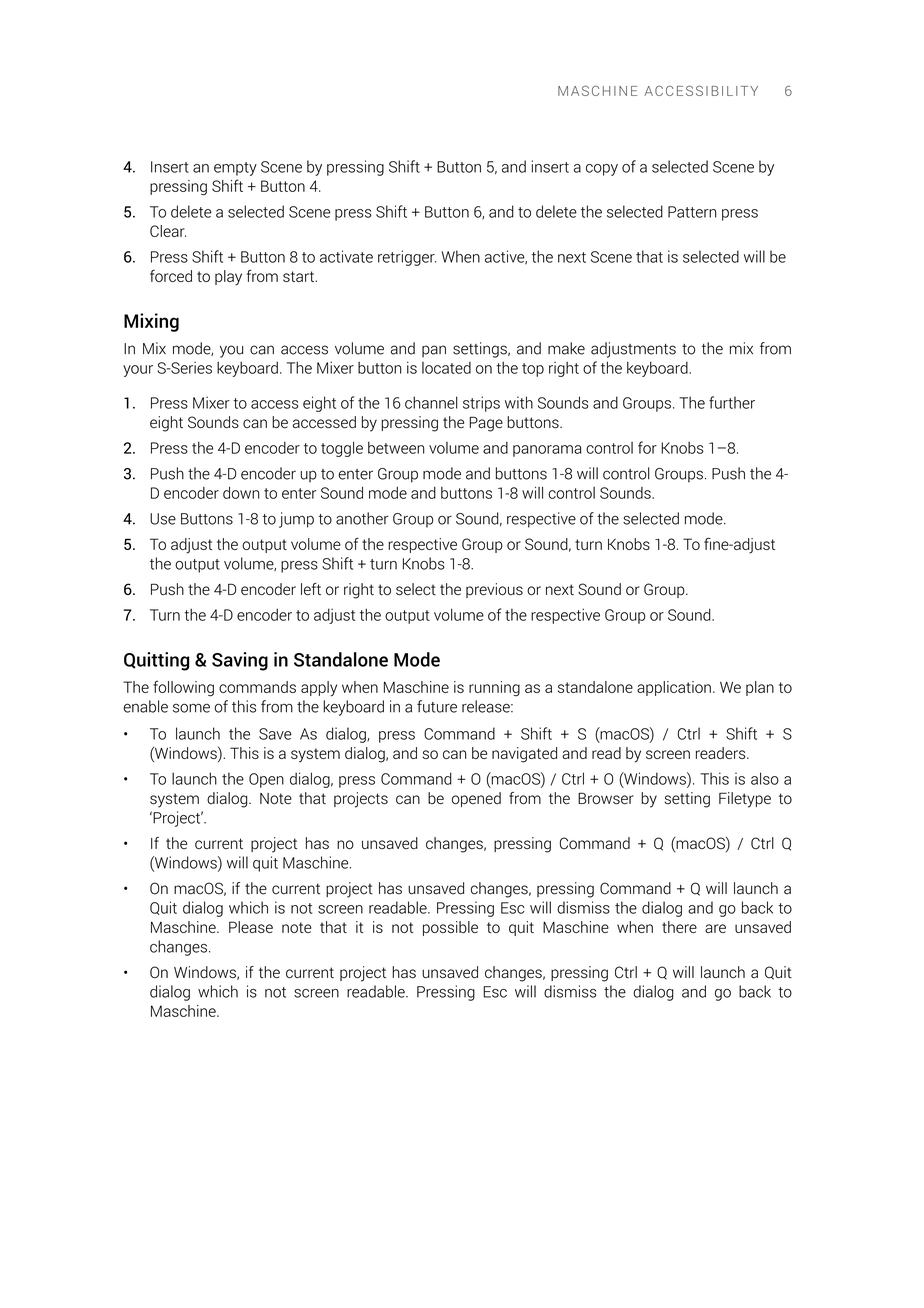 The height and width of the page is (1308, 924). Describe the element at coordinates (692, 212) in the page. I see `Pattern` at that location.
